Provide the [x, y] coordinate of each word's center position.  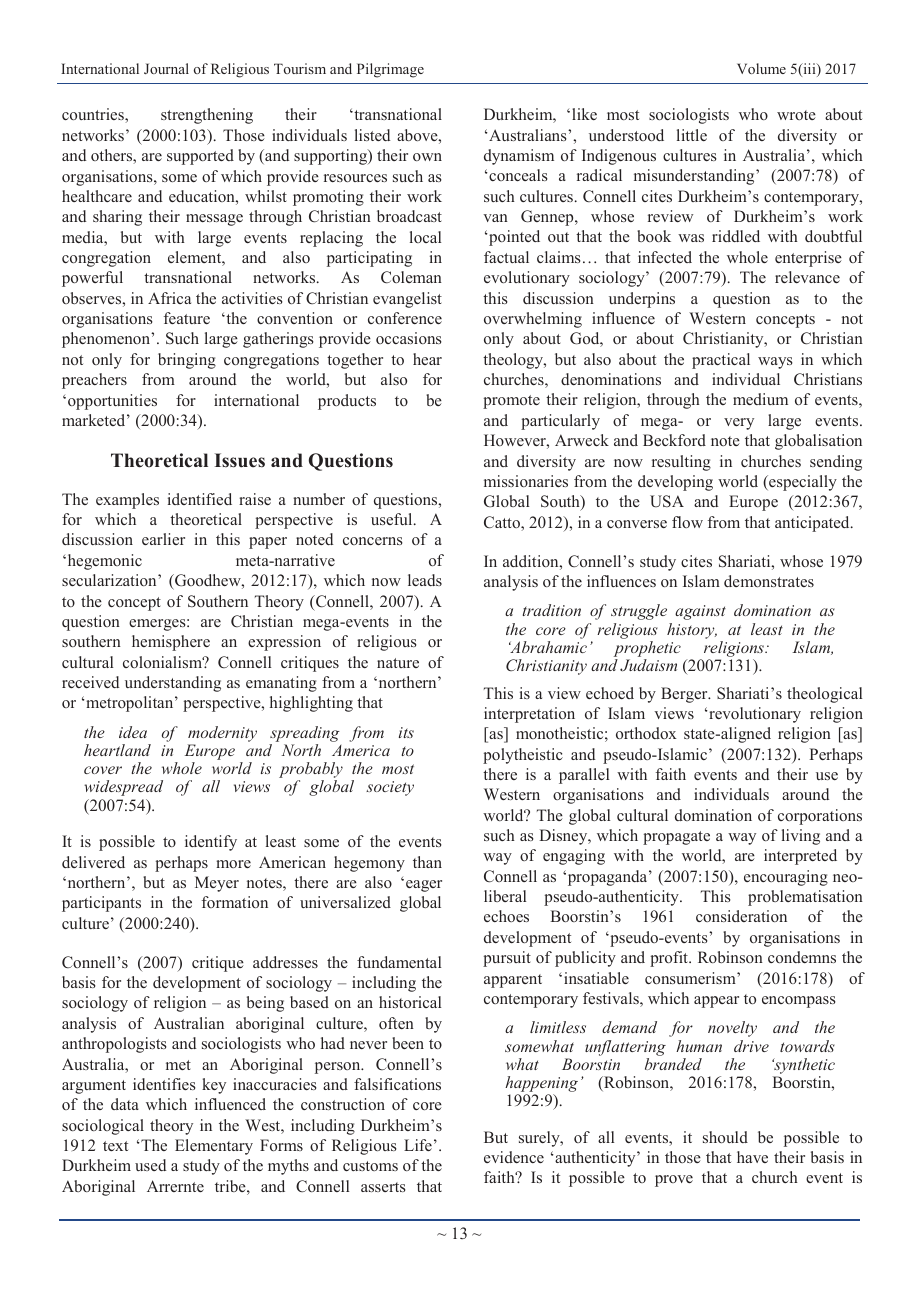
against [700, 612]
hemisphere [171, 643]
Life [418, 1145]
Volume [761, 68]
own [427, 157]
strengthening [207, 116]
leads [425, 580]
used [150, 1165]
